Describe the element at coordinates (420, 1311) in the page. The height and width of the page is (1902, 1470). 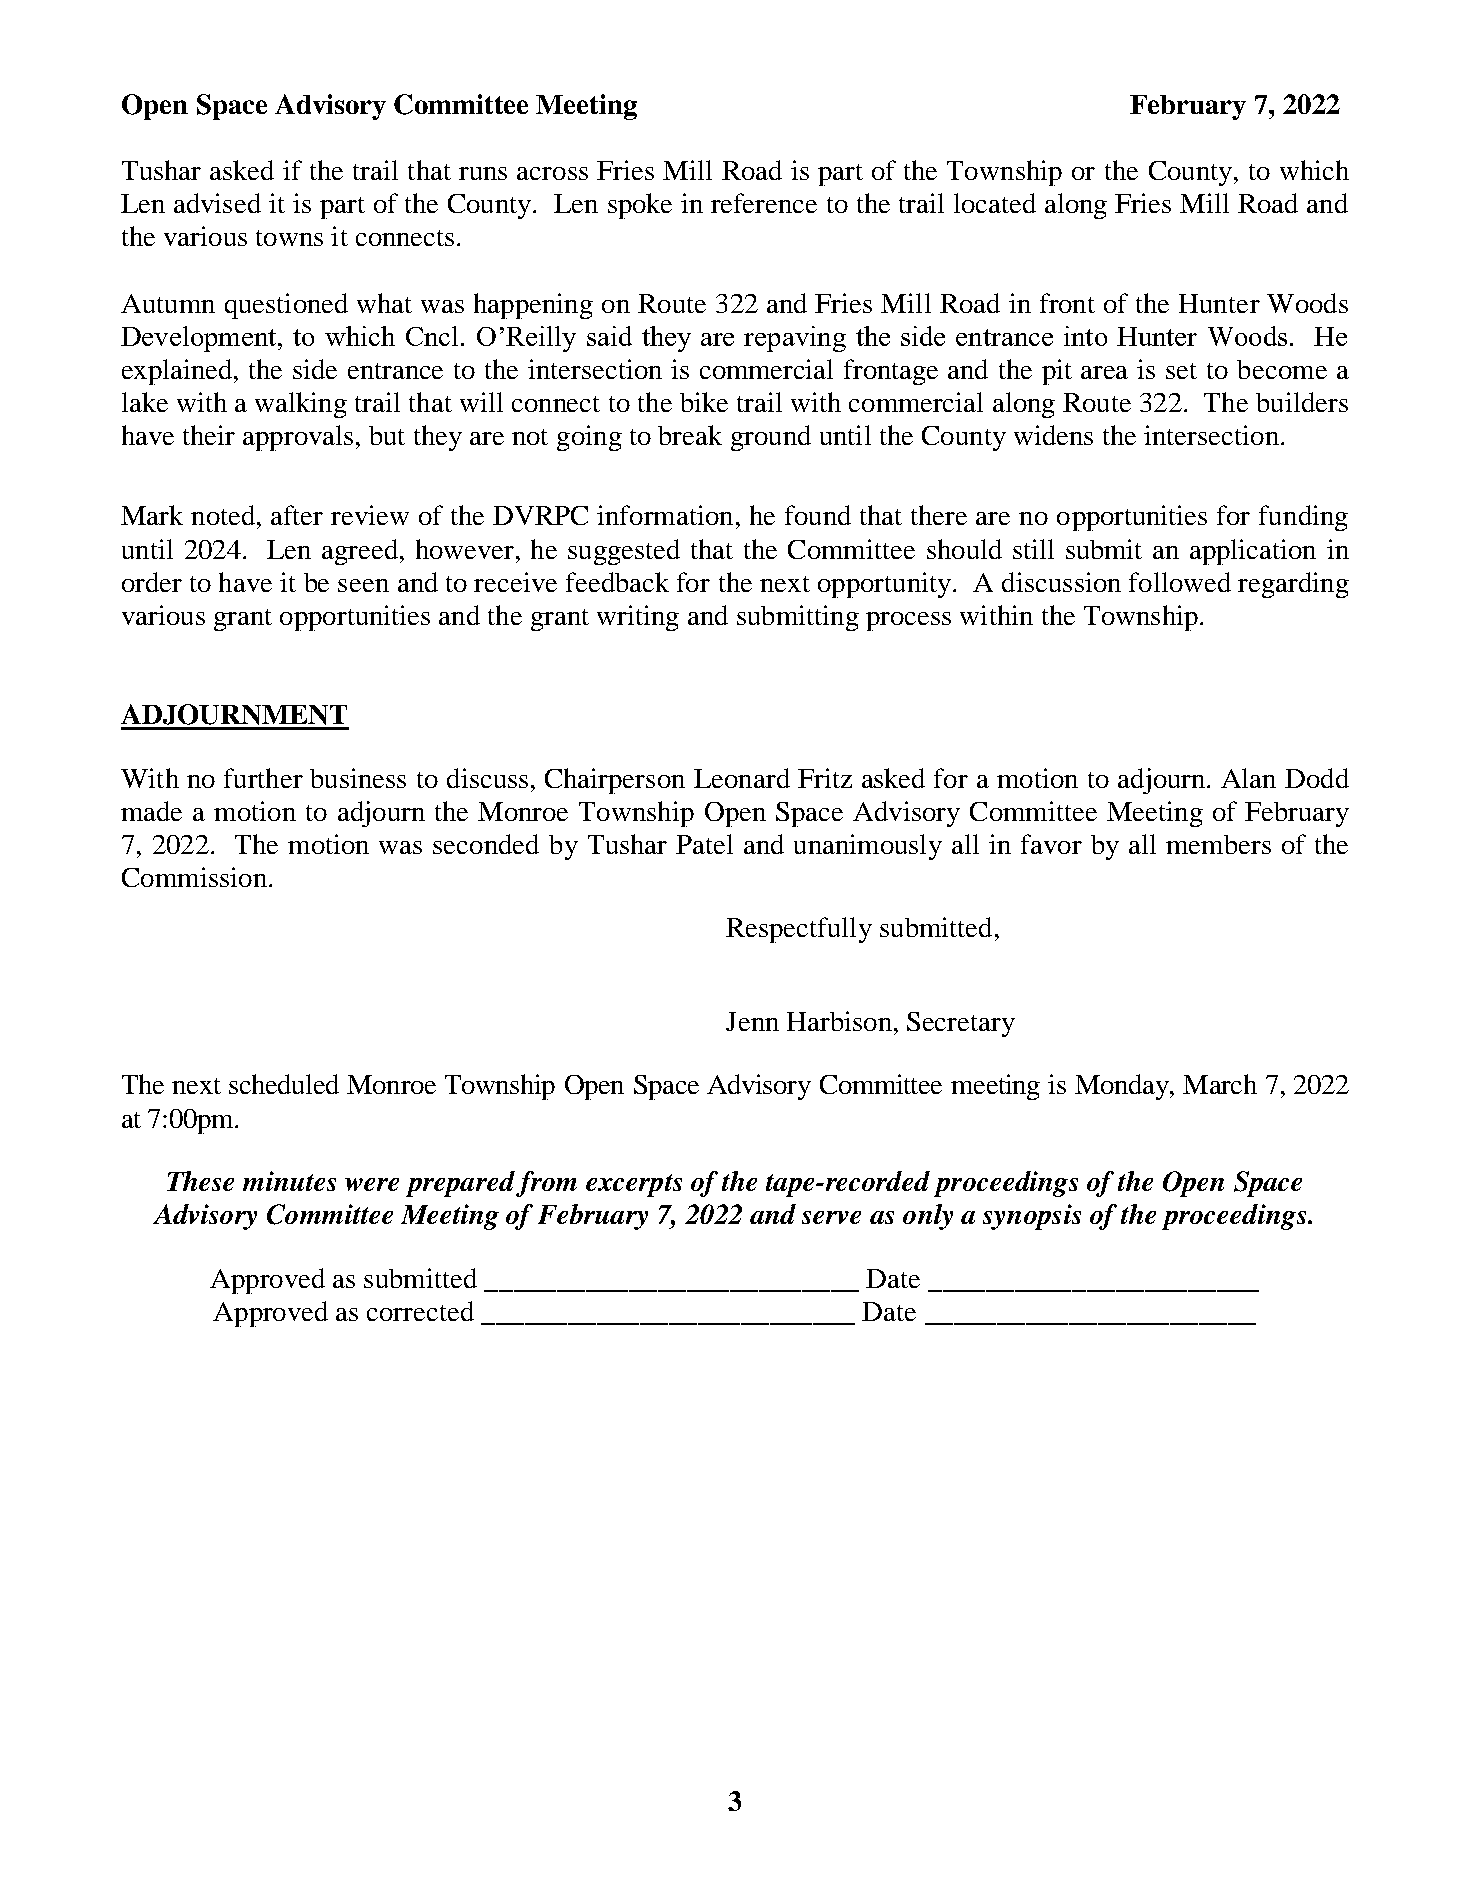
I see `corrected` at that location.
